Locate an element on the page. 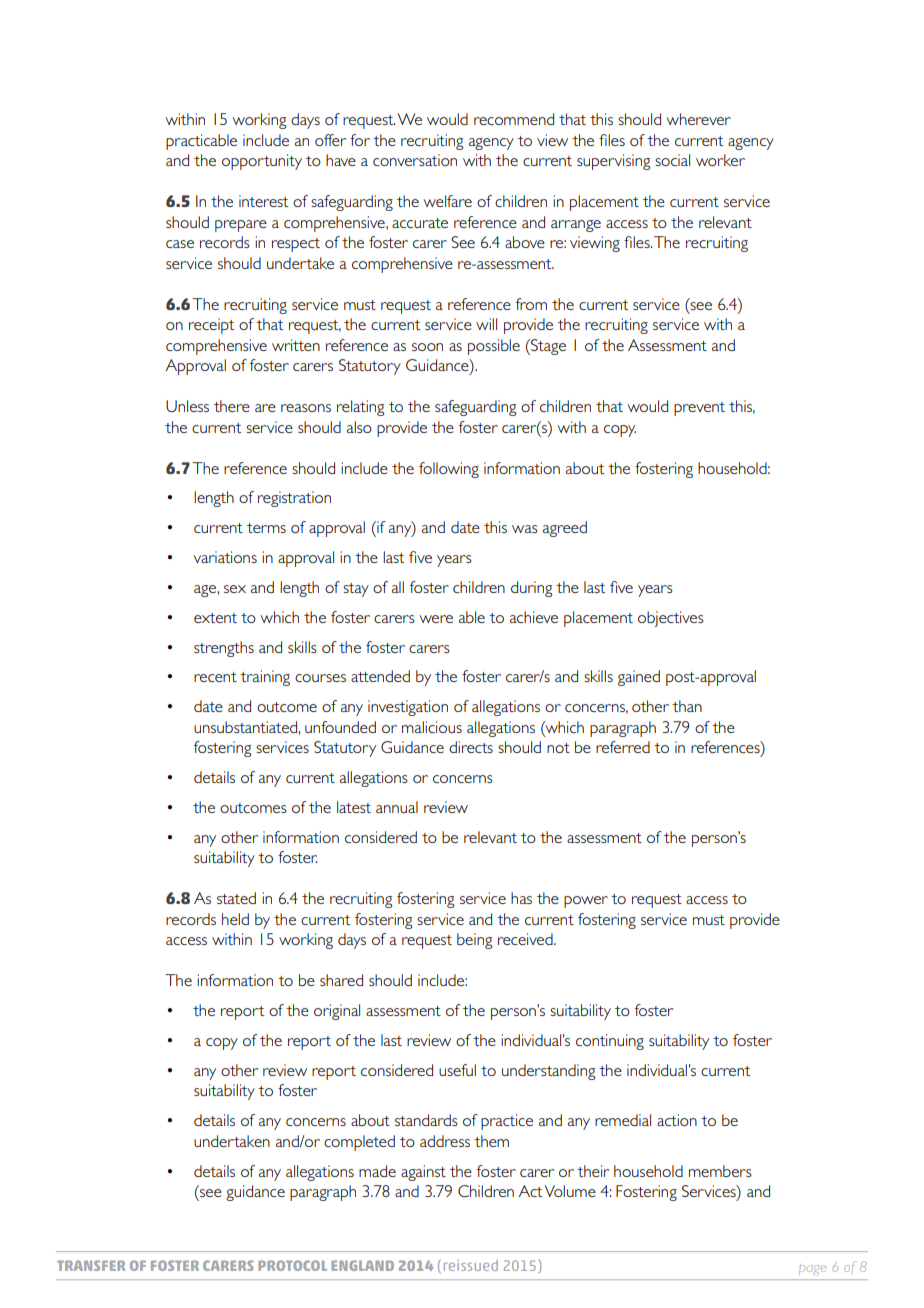 The height and width of the page is (1308, 924). than is located at coordinates (687, 706).
